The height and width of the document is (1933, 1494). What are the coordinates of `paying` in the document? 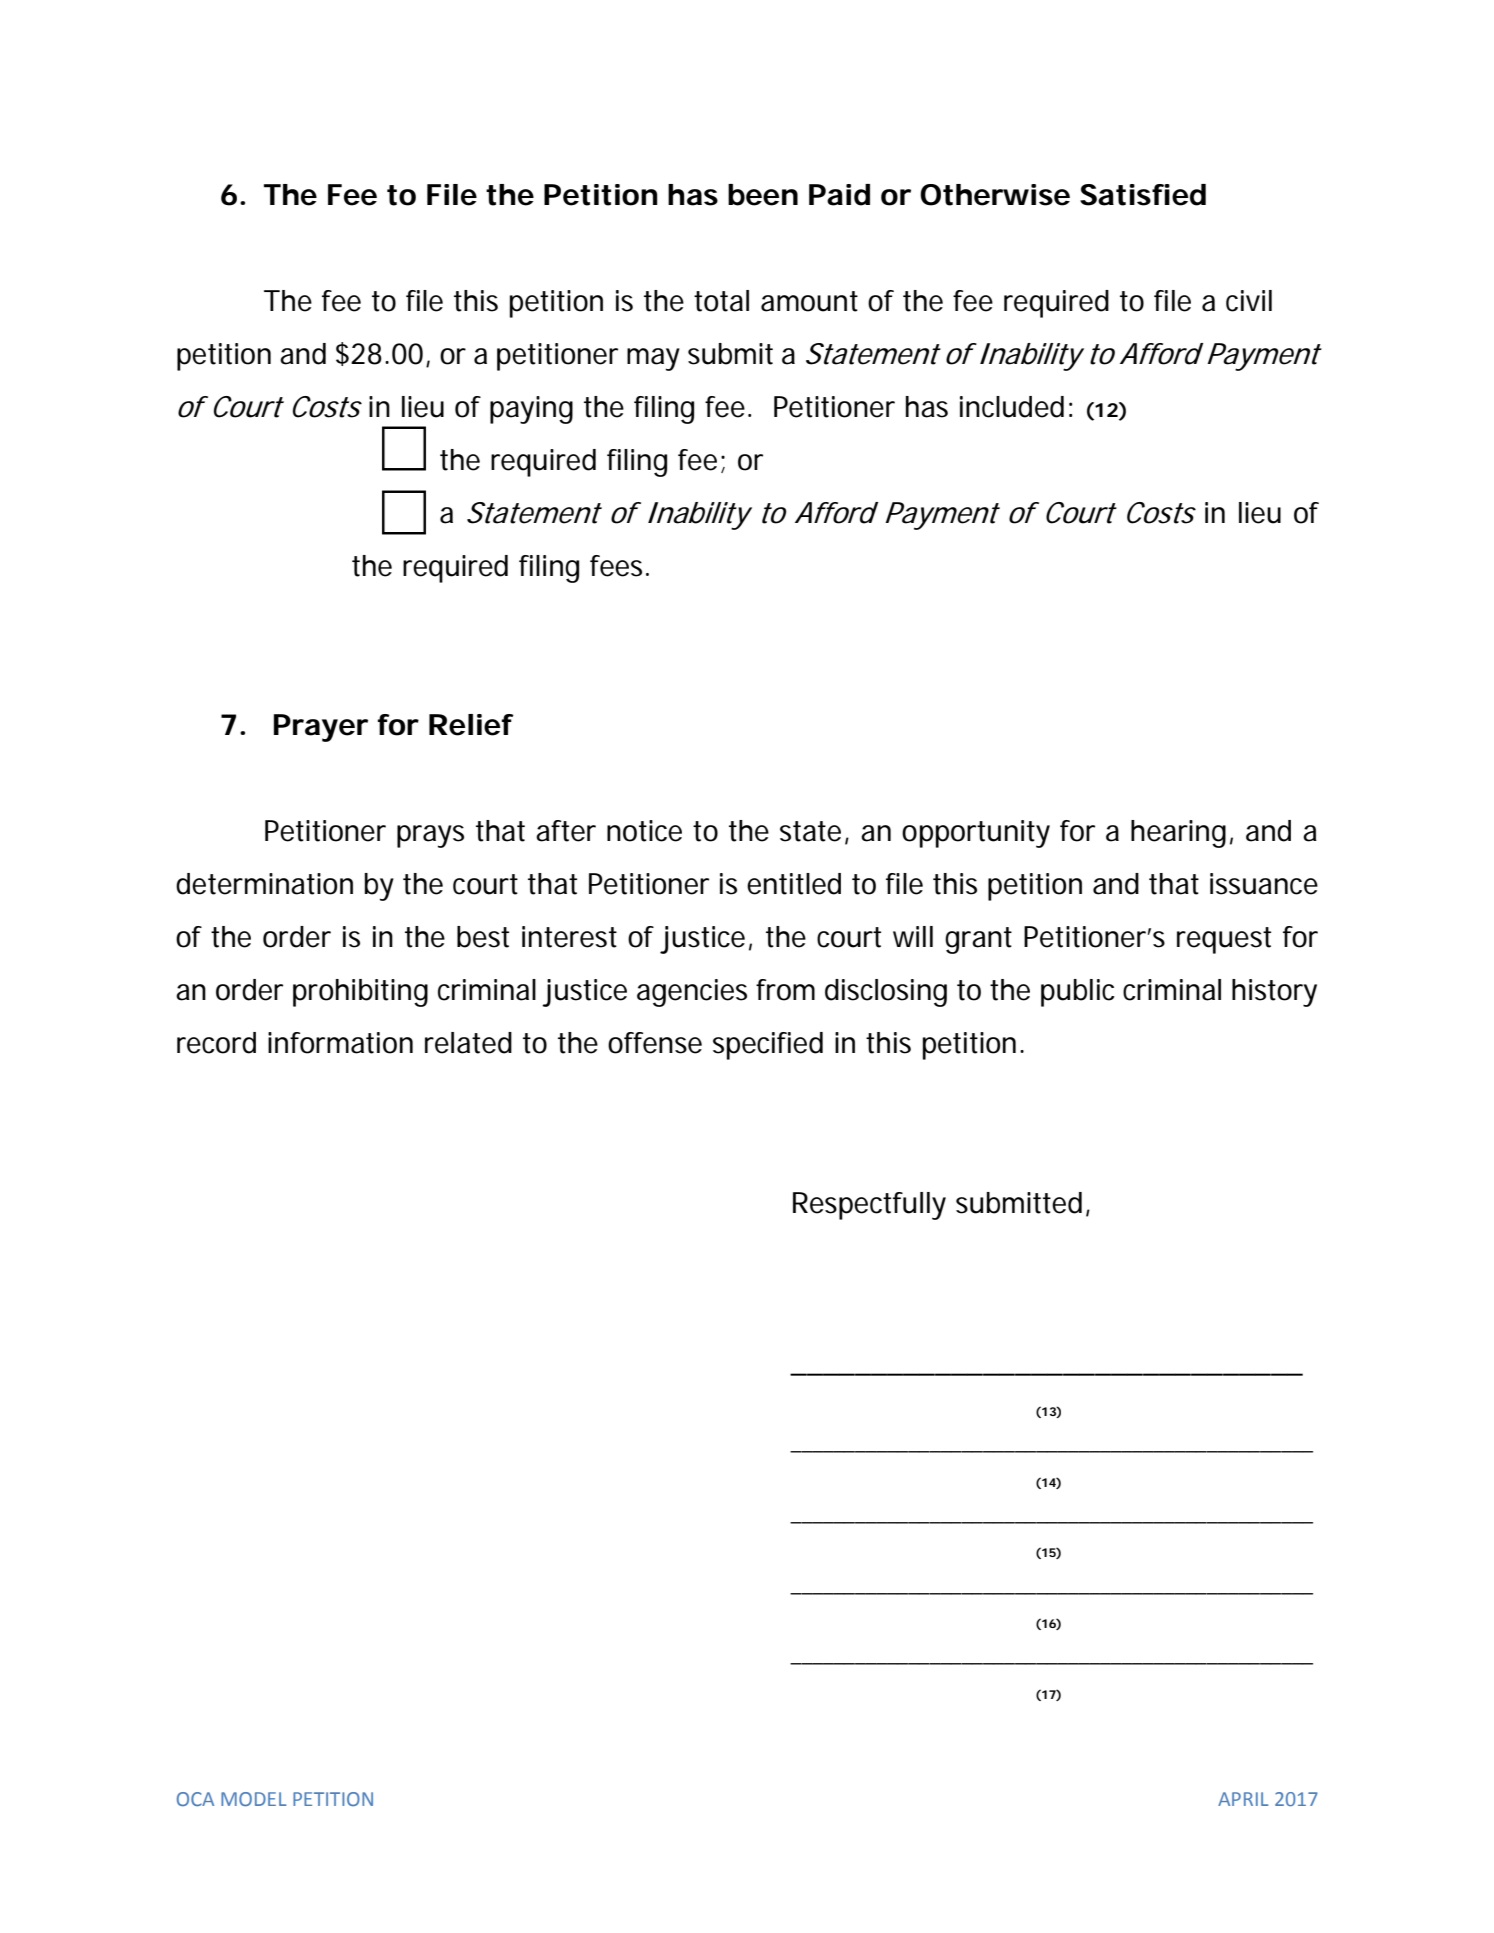 It's located at (531, 410).
